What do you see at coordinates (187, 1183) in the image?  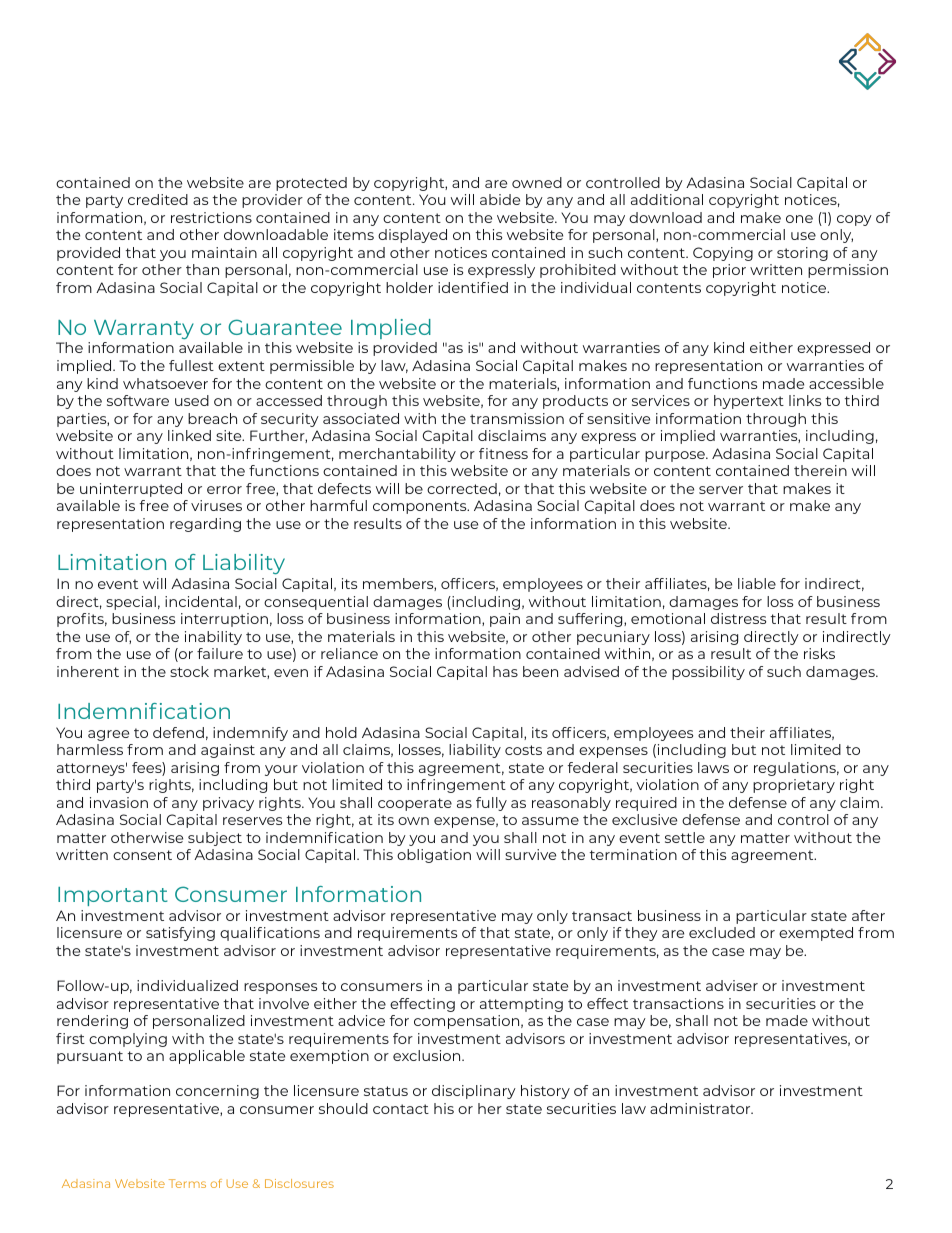 I see `Terms` at bounding box center [187, 1183].
